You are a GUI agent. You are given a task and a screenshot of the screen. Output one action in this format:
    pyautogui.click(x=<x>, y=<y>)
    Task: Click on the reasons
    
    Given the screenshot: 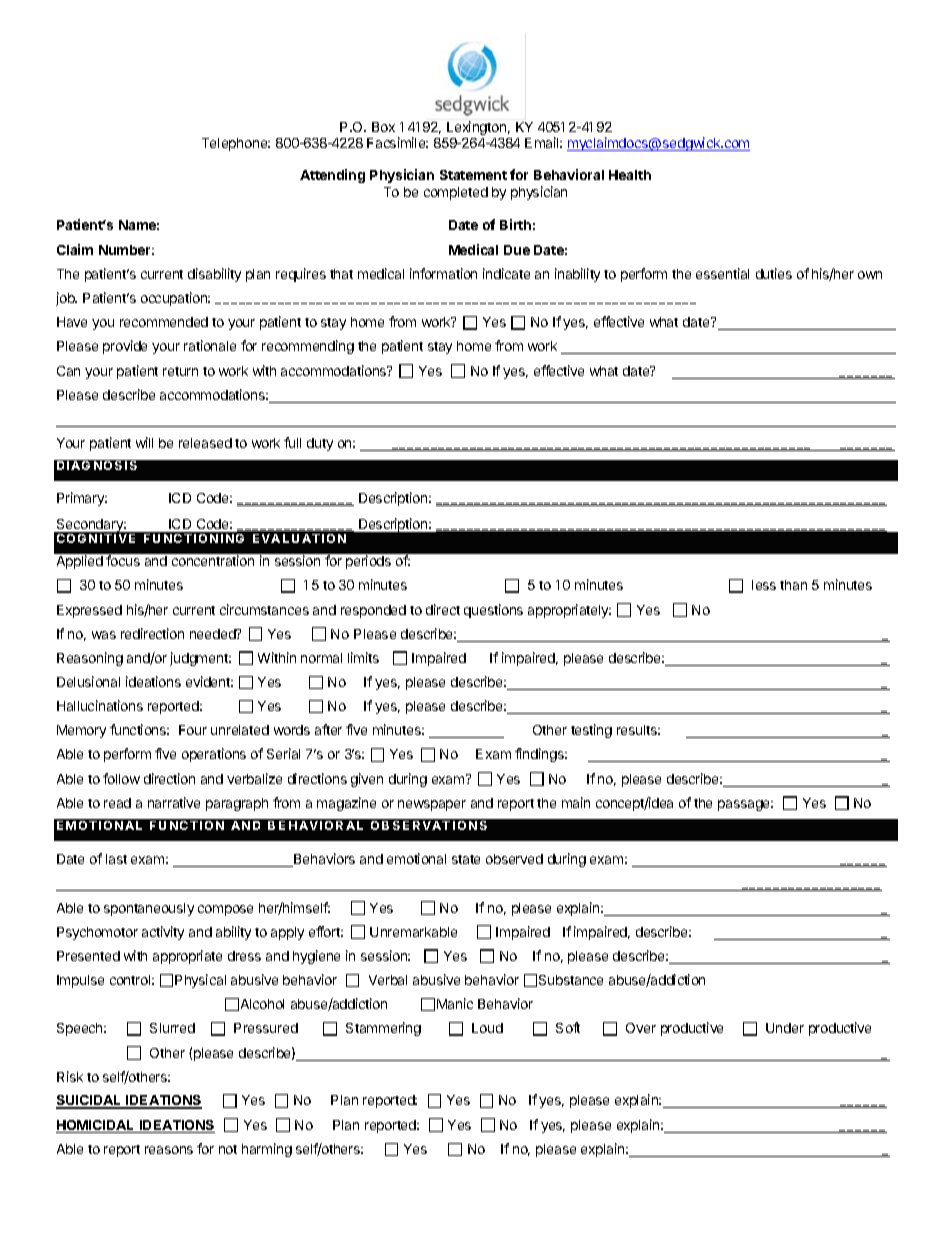 What is the action you would take?
    pyautogui.click(x=169, y=1150)
